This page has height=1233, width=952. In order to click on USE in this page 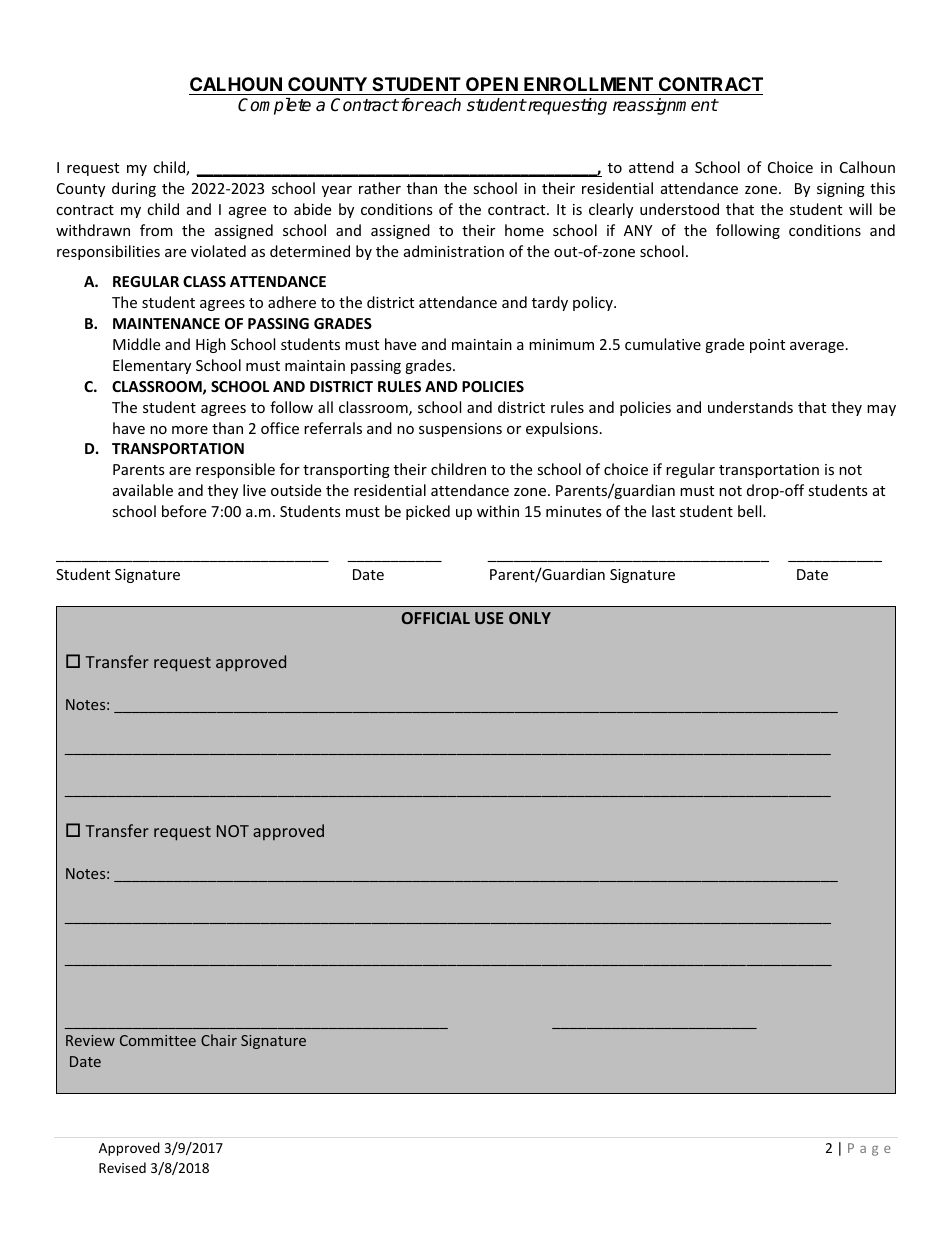, I will do `click(489, 618)`.
